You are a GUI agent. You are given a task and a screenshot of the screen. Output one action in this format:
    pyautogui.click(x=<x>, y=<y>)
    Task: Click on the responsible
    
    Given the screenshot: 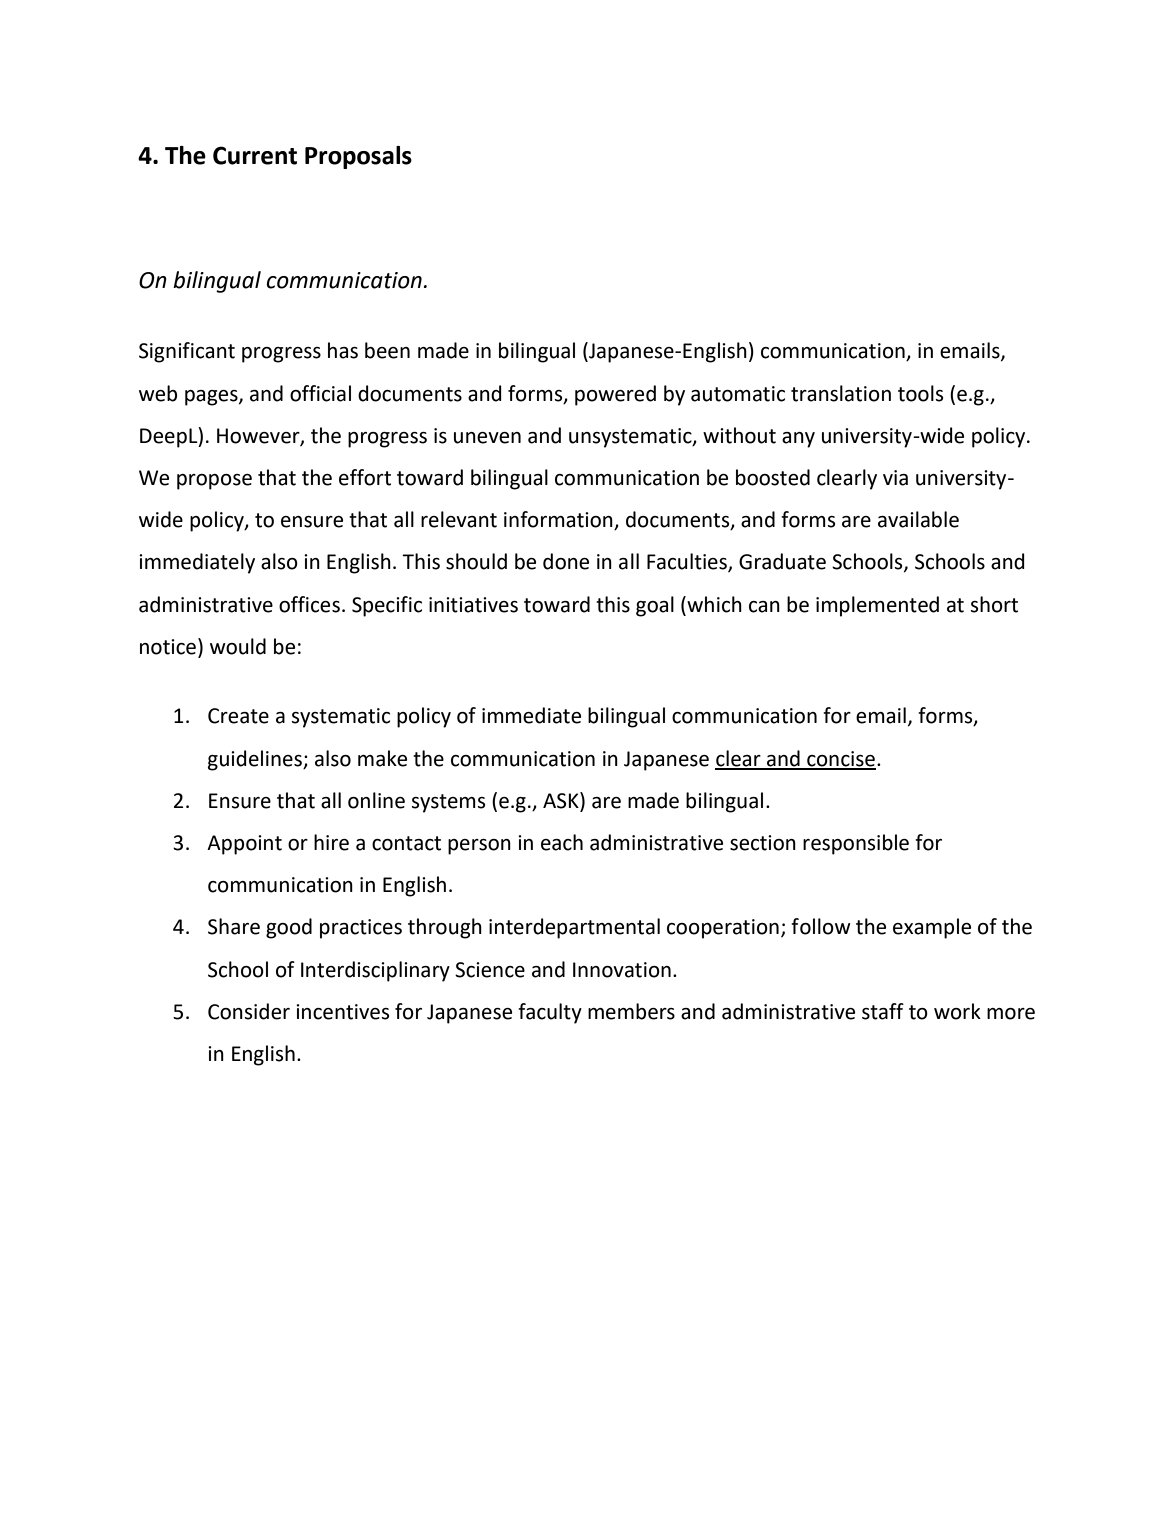 What is the action you would take?
    pyautogui.click(x=856, y=844)
